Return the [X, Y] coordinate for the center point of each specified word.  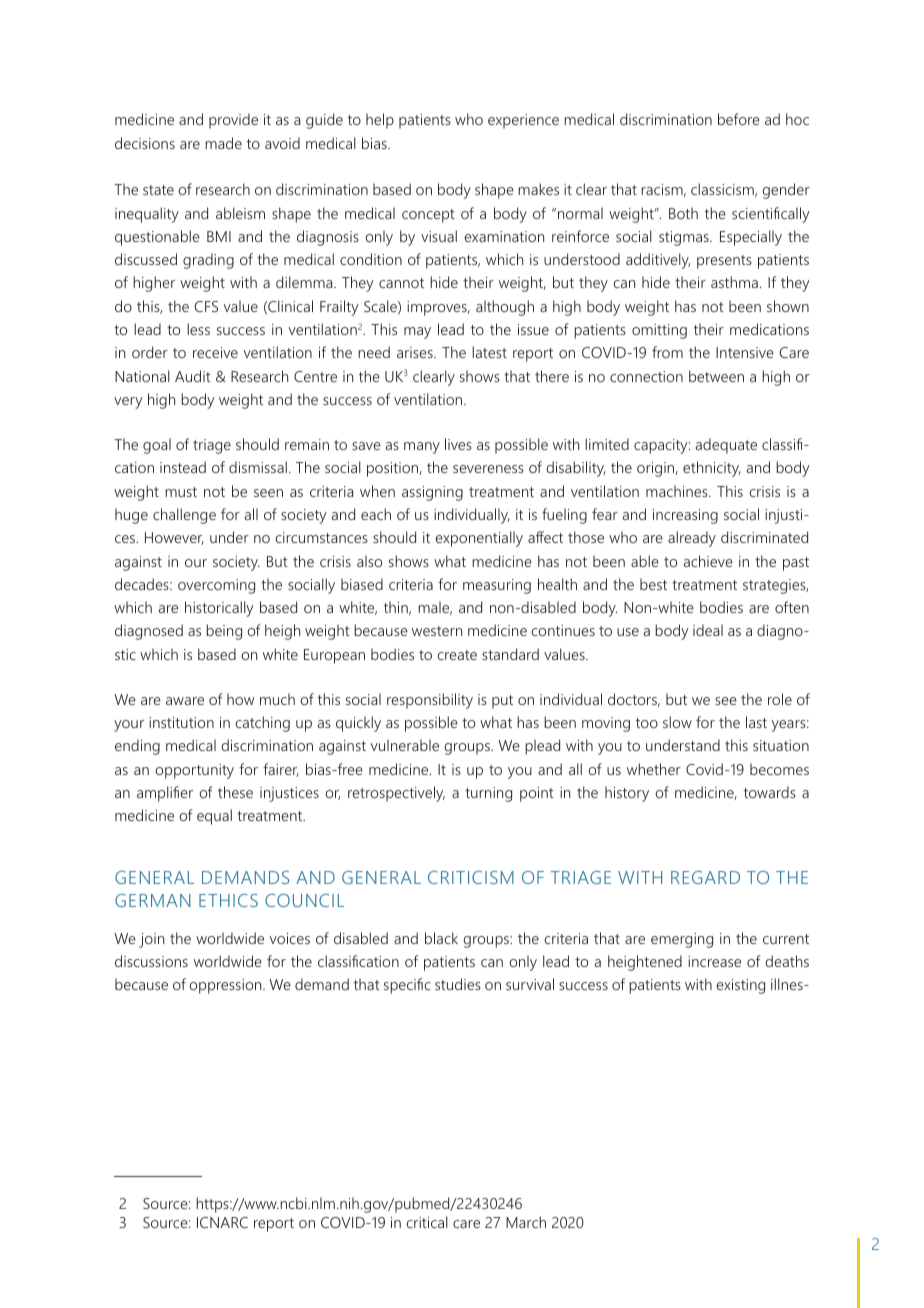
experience [523, 121]
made [223, 143]
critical [427, 1222]
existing [740, 986]
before [739, 119]
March [526, 1222]
